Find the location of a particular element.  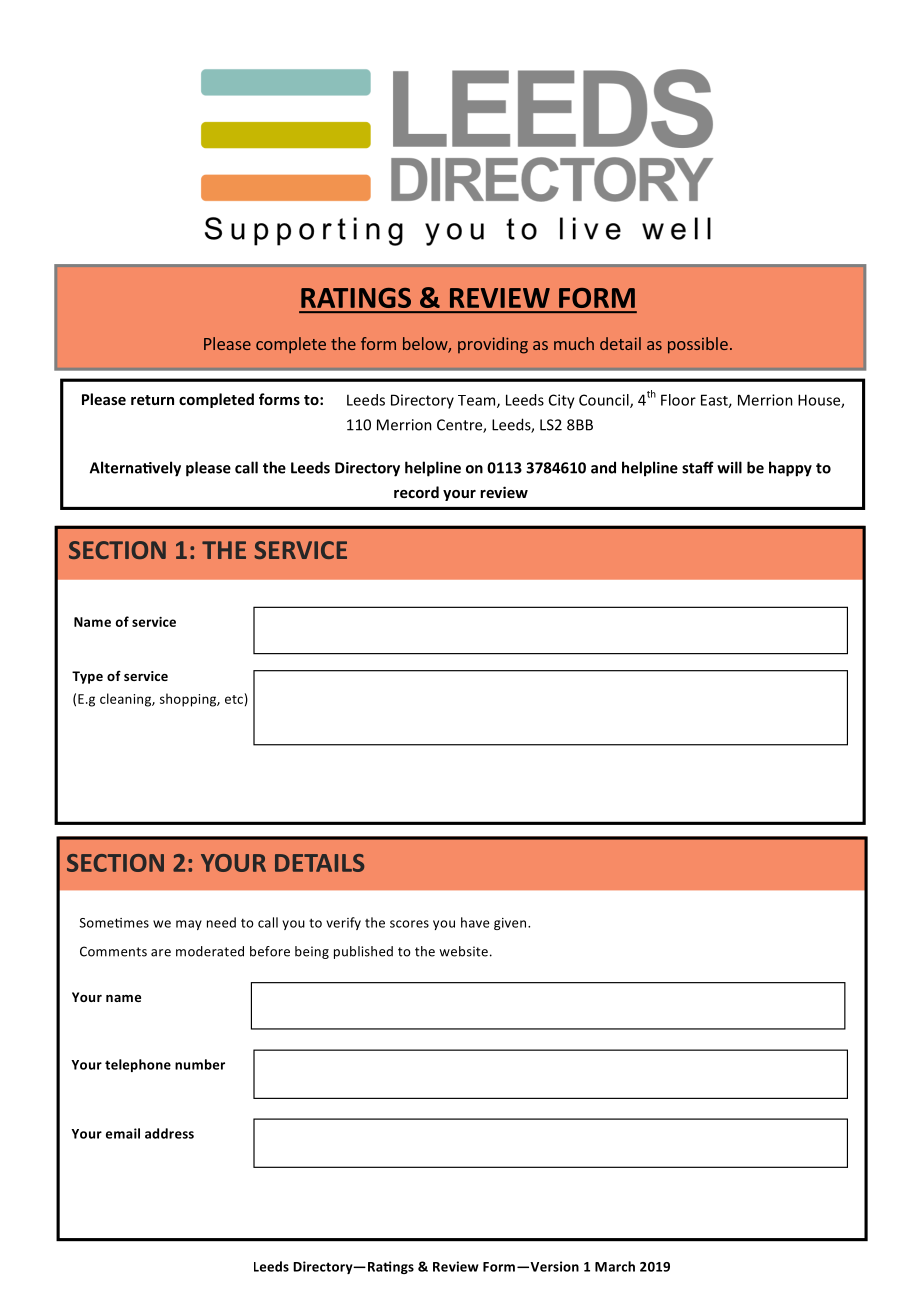

have is located at coordinates (475, 922).
